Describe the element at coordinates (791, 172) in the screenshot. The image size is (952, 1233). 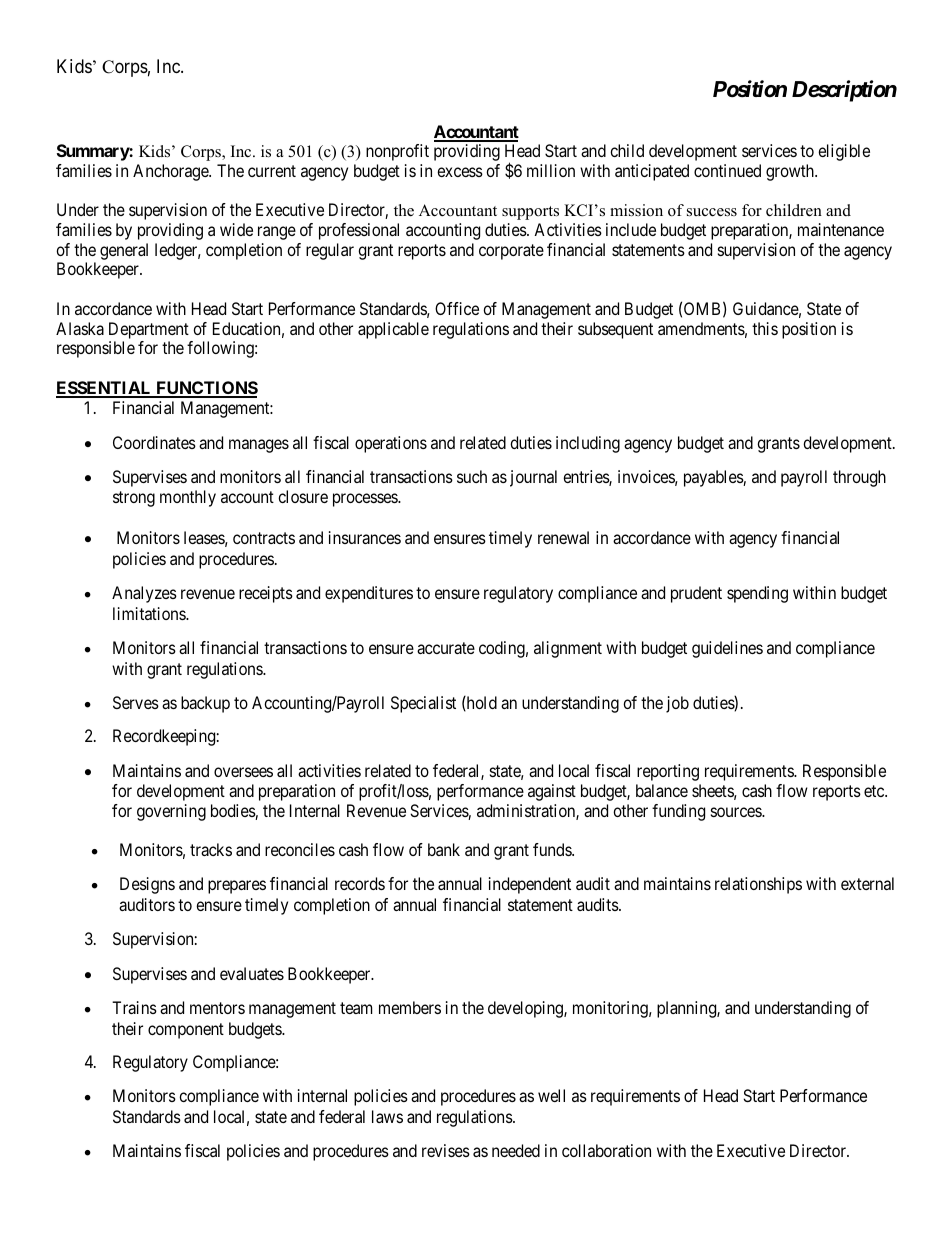
I see `growth` at that location.
